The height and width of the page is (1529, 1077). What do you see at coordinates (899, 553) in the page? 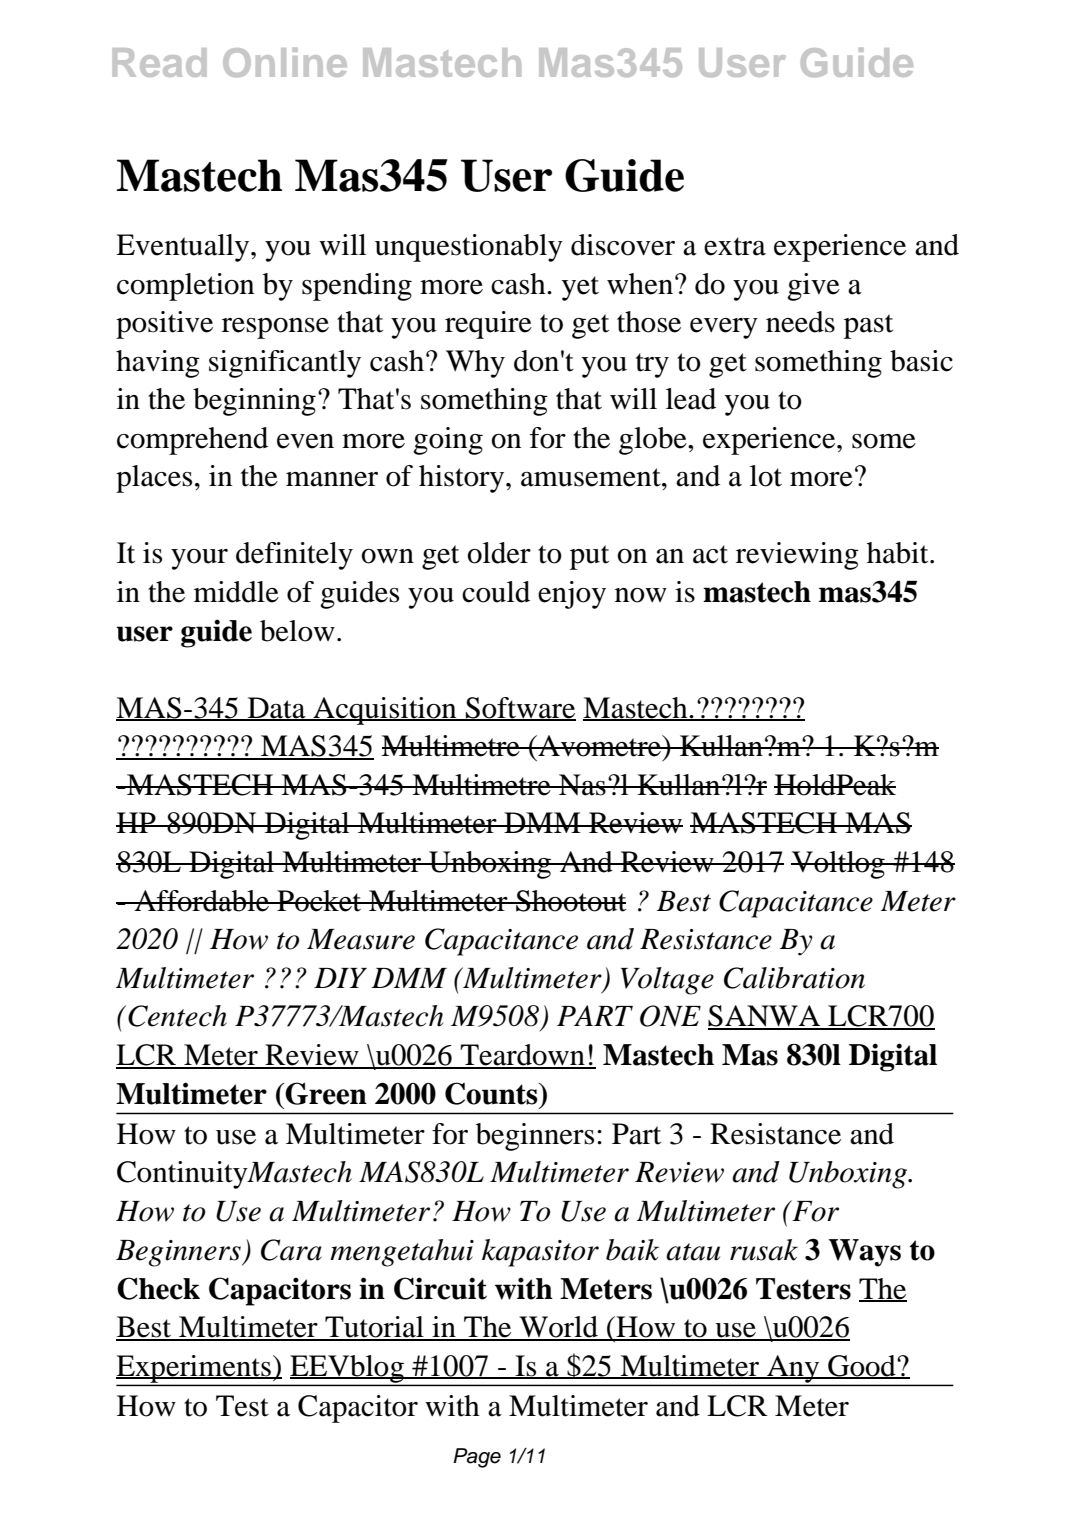
I see `habit` at bounding box center [899, 553].
